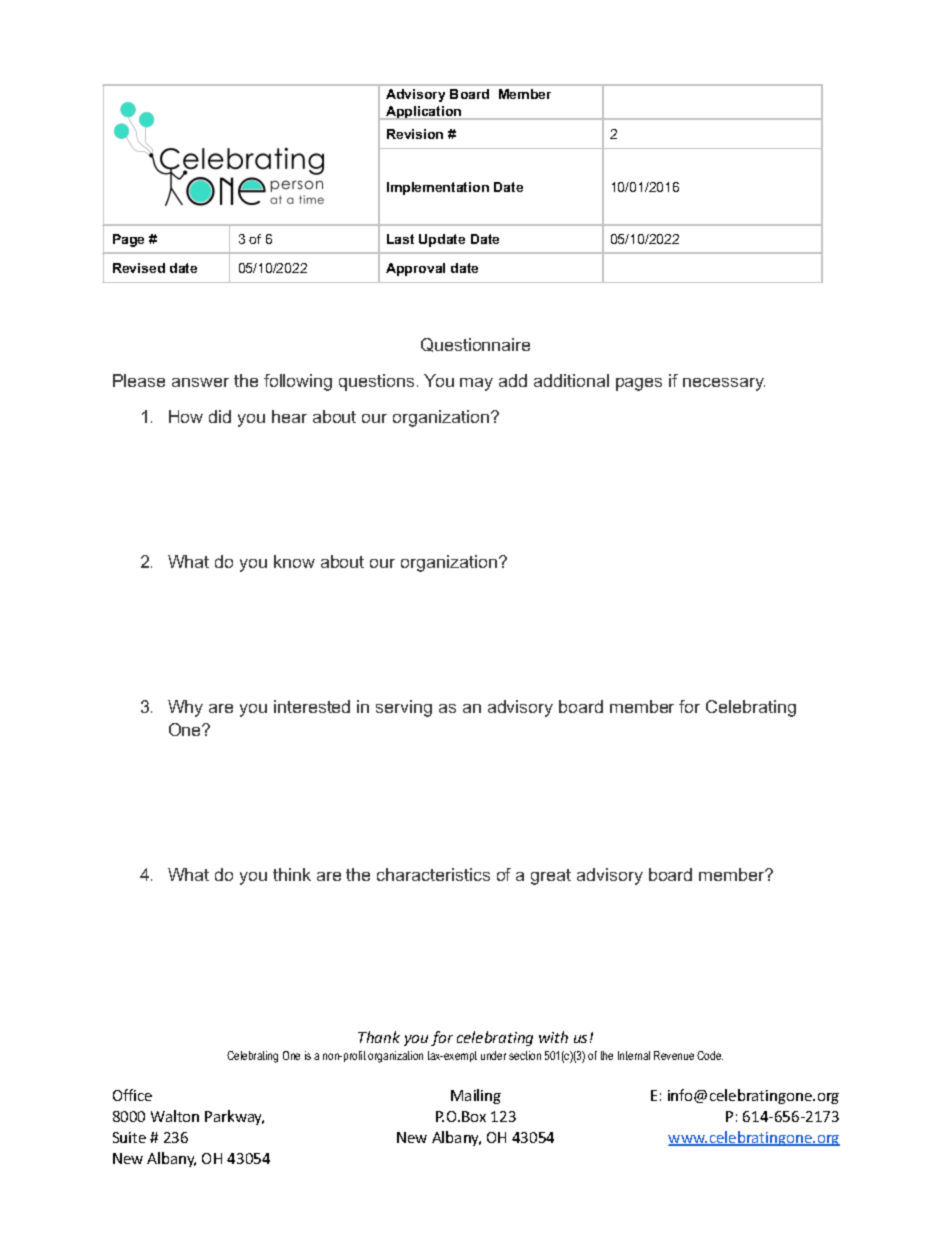  What do you see at coordinates (724, 384) in the screenshot?
I see `necessary` at bounding box center [724, 384].
